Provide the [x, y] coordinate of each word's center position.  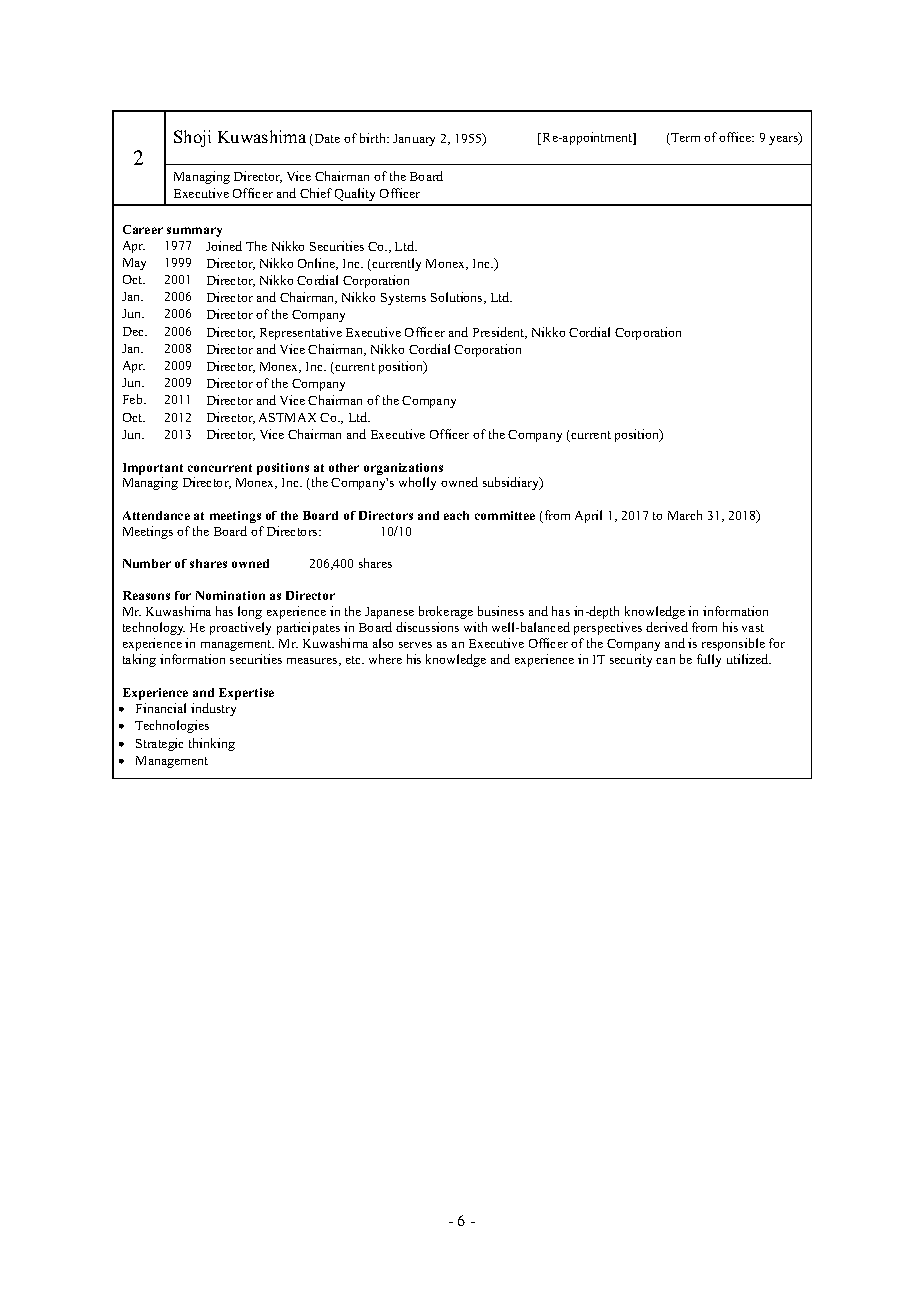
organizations [403, 470]
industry [213, 709]
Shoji [192, 138]
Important [153, 470]
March [685, 515]
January [414, 140]
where [385, 659]
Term [685, 137]
